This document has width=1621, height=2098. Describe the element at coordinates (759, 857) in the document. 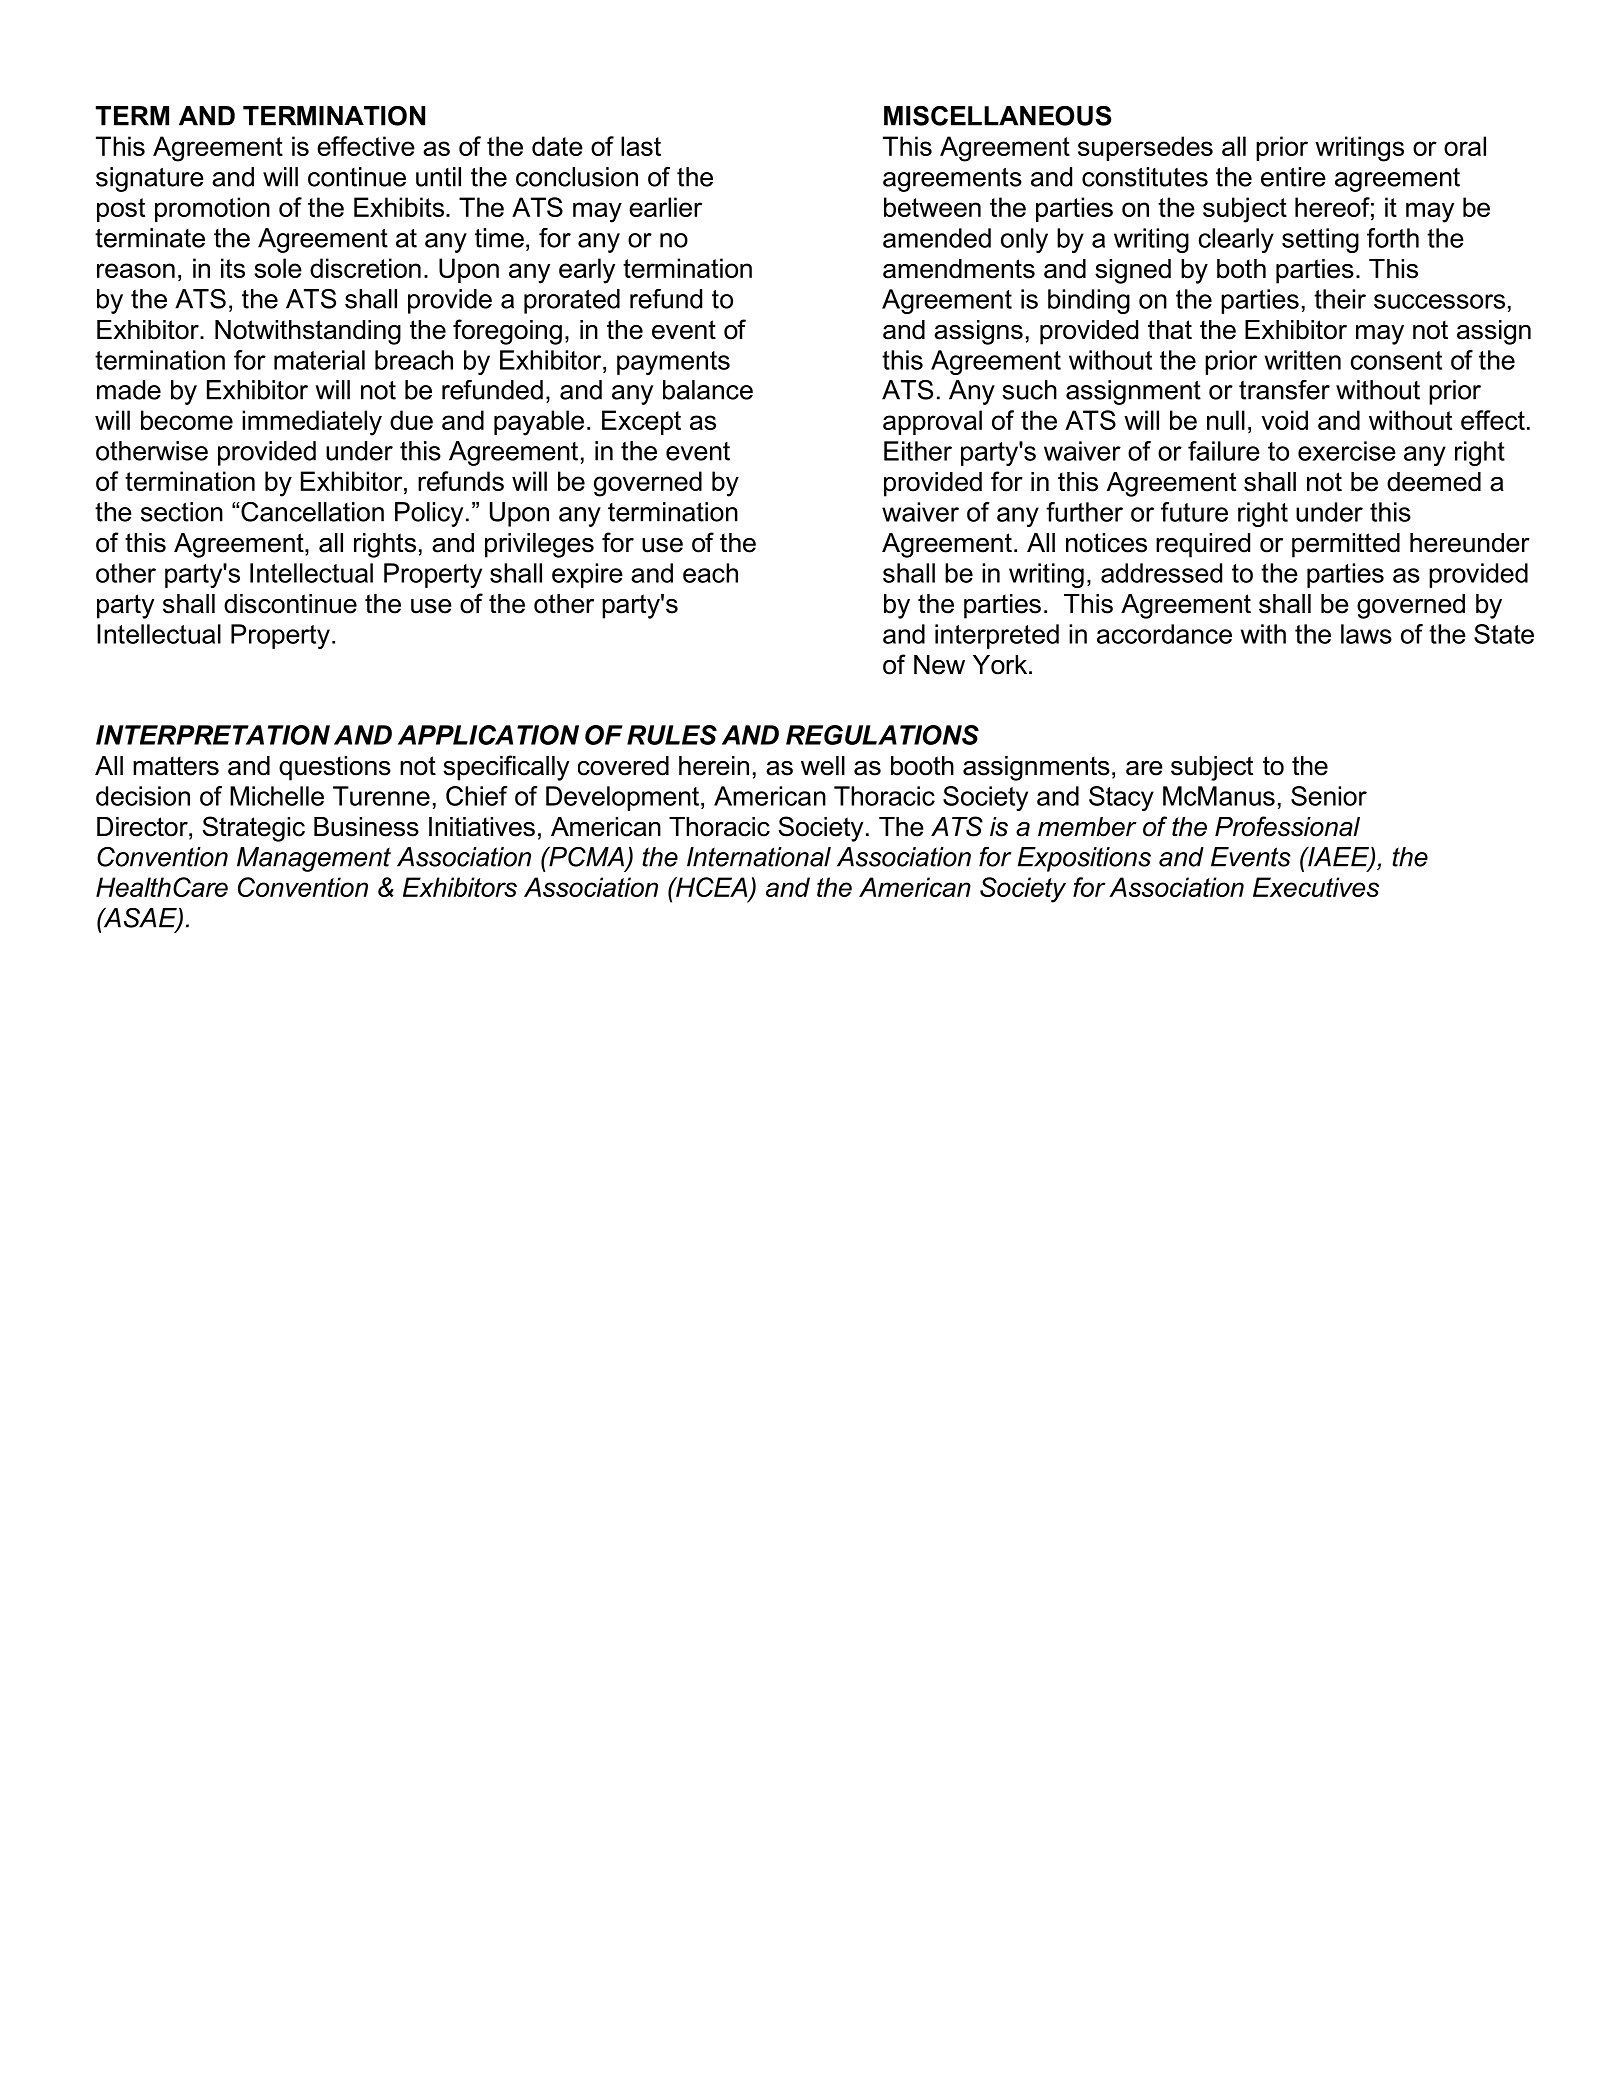

I see `International` at that location.
